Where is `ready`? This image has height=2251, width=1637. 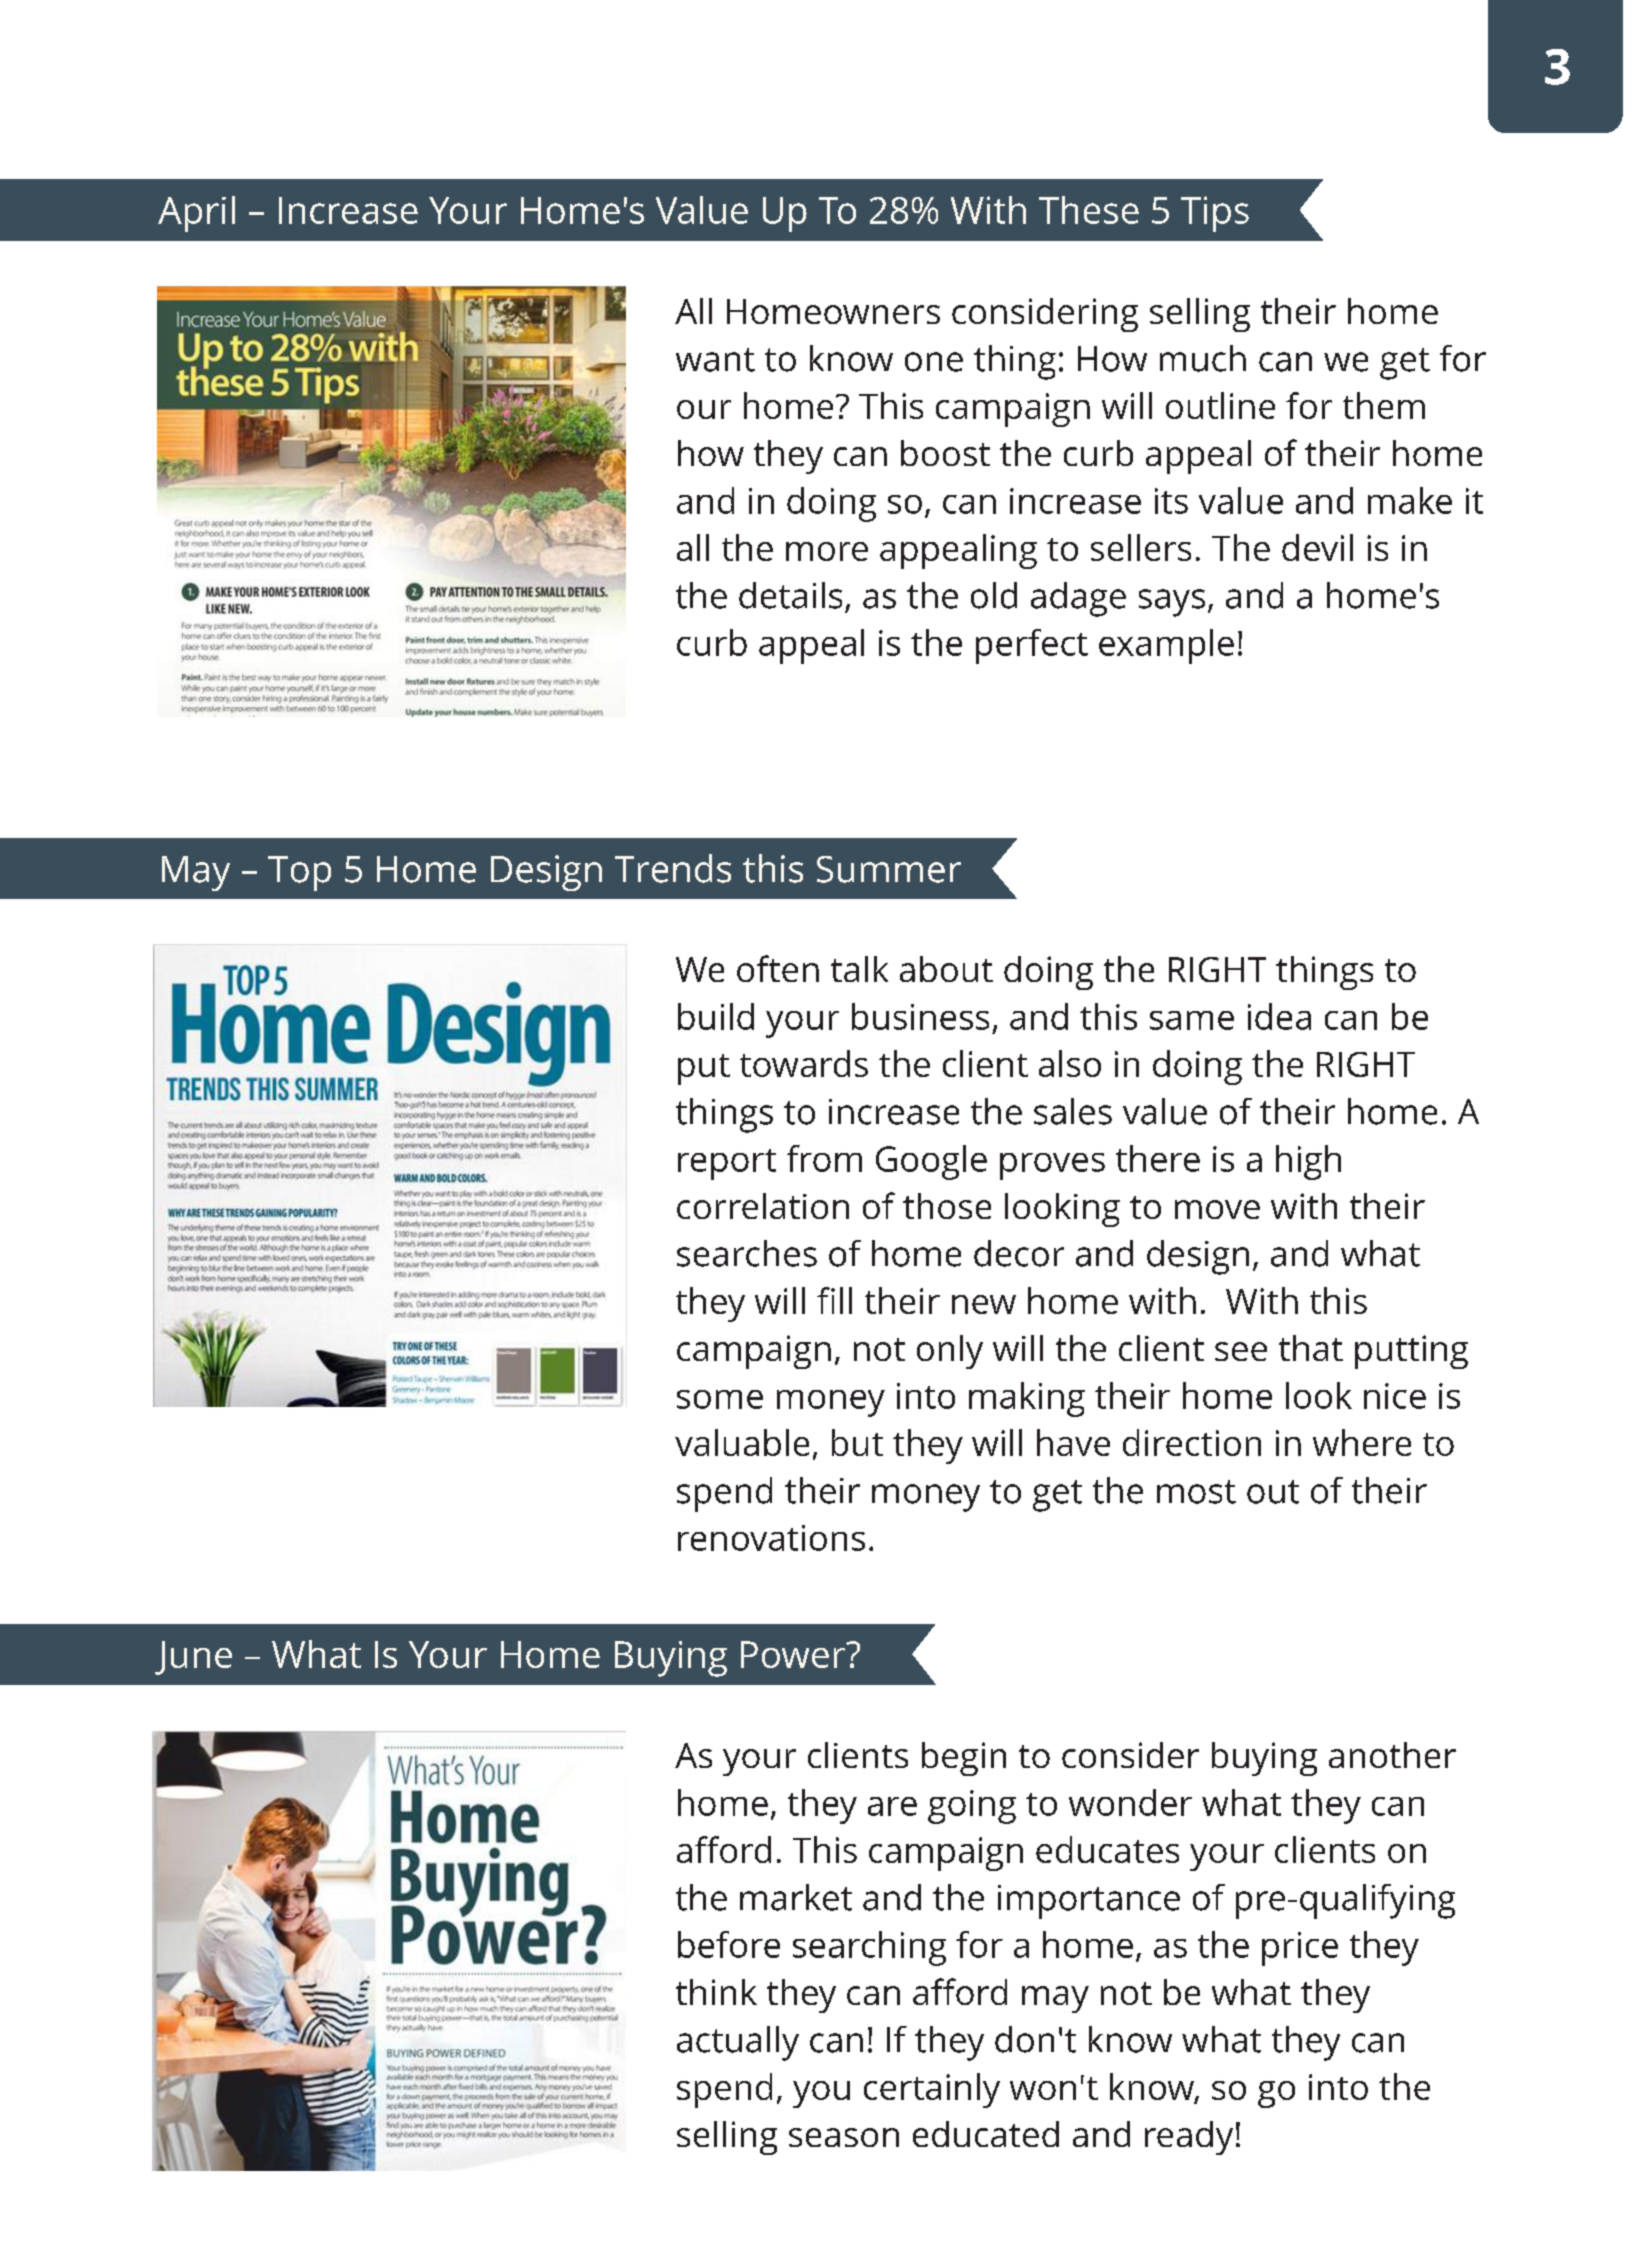 ready is located at coordinates (1189, 2138).
